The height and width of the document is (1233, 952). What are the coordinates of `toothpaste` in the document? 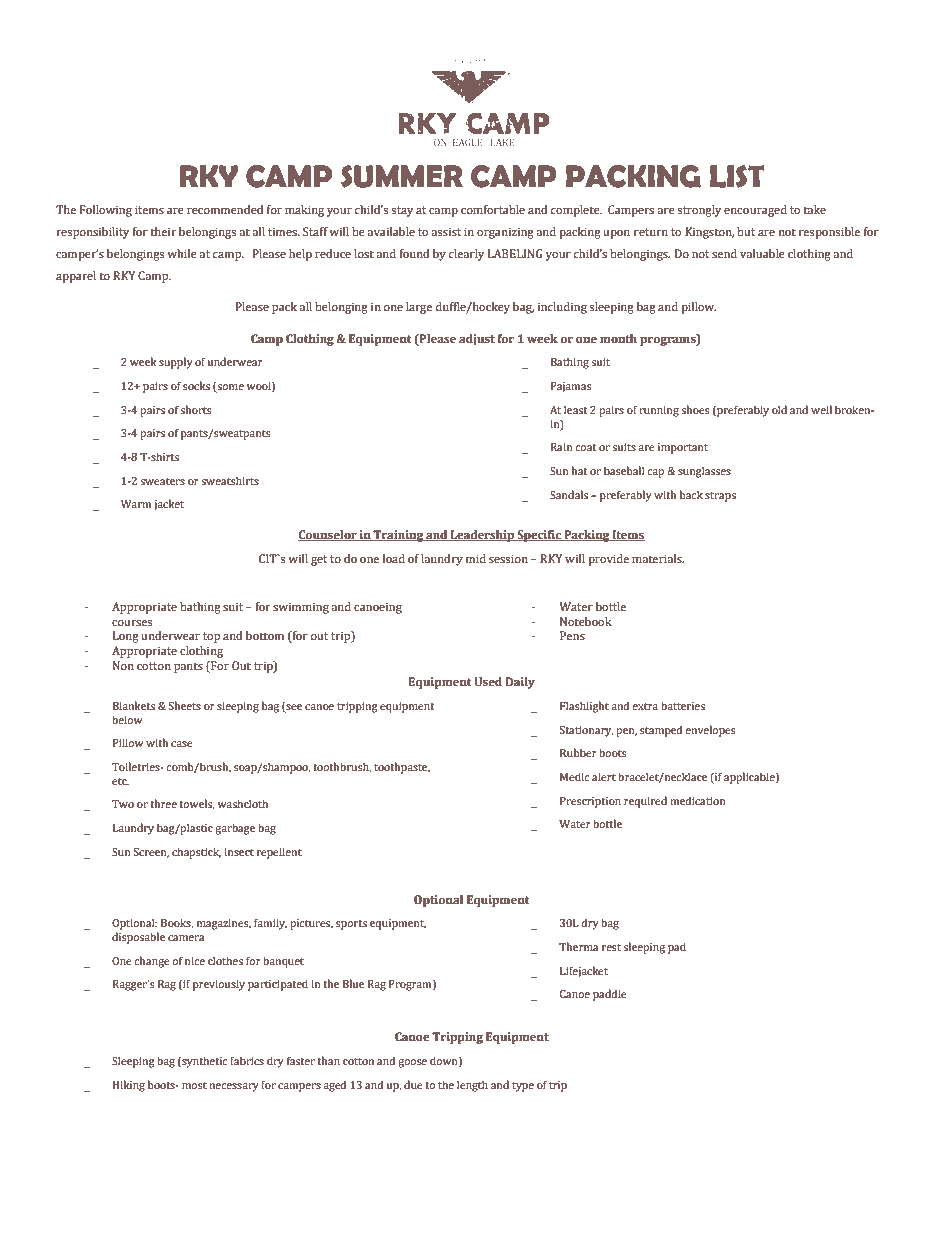 It's located at (402, 768).
